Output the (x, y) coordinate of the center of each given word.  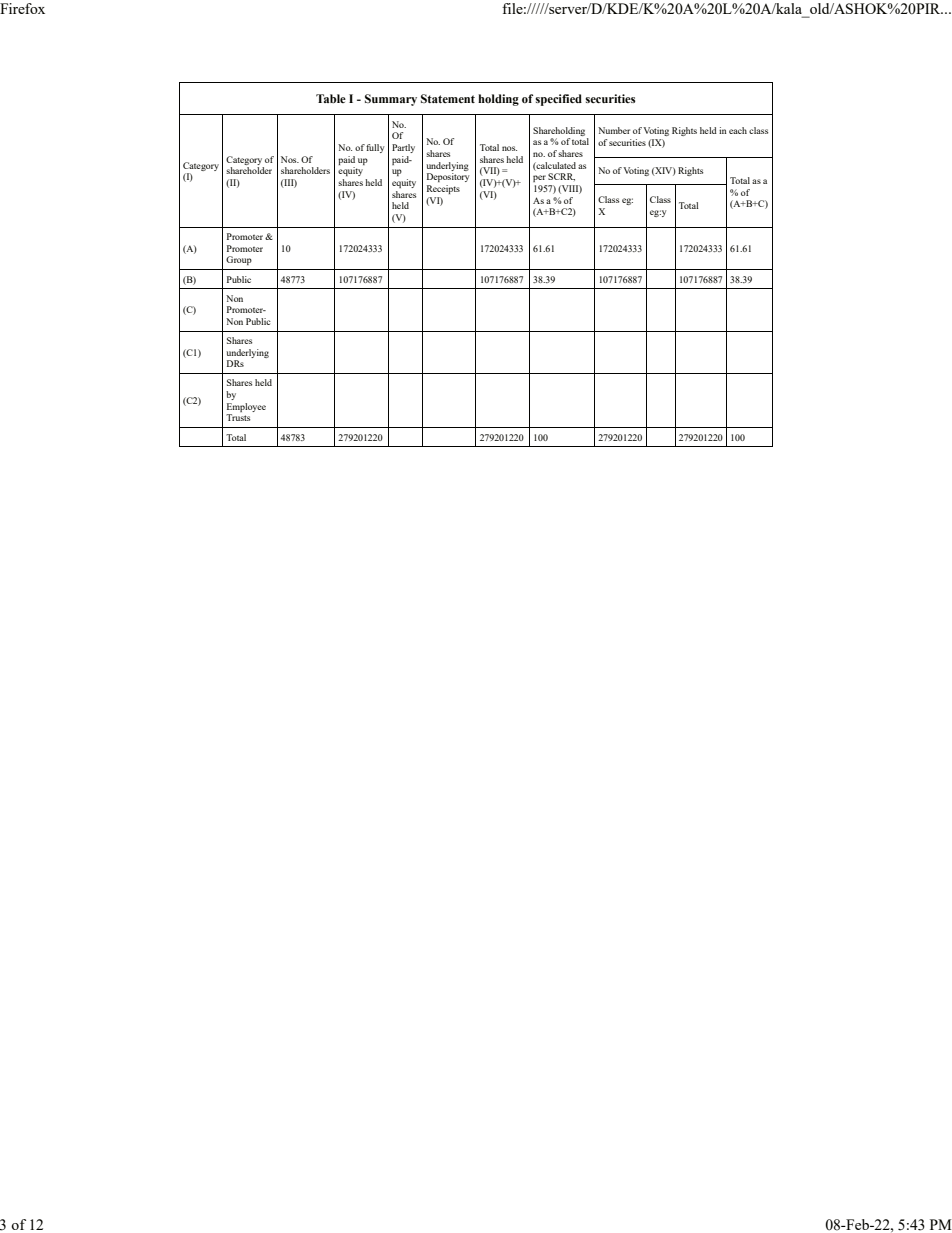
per (539, 178)
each (738, 130)
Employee (246, 407)
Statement (448, 98)
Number (614, 130)
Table (331, 98)
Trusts (238, 417)
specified (558, 100)
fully (375, 148)
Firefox (22, 8)
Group (239, 260)
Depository (448, 177)
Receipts (443, 189)
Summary (391, 100)
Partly (403, 148)
